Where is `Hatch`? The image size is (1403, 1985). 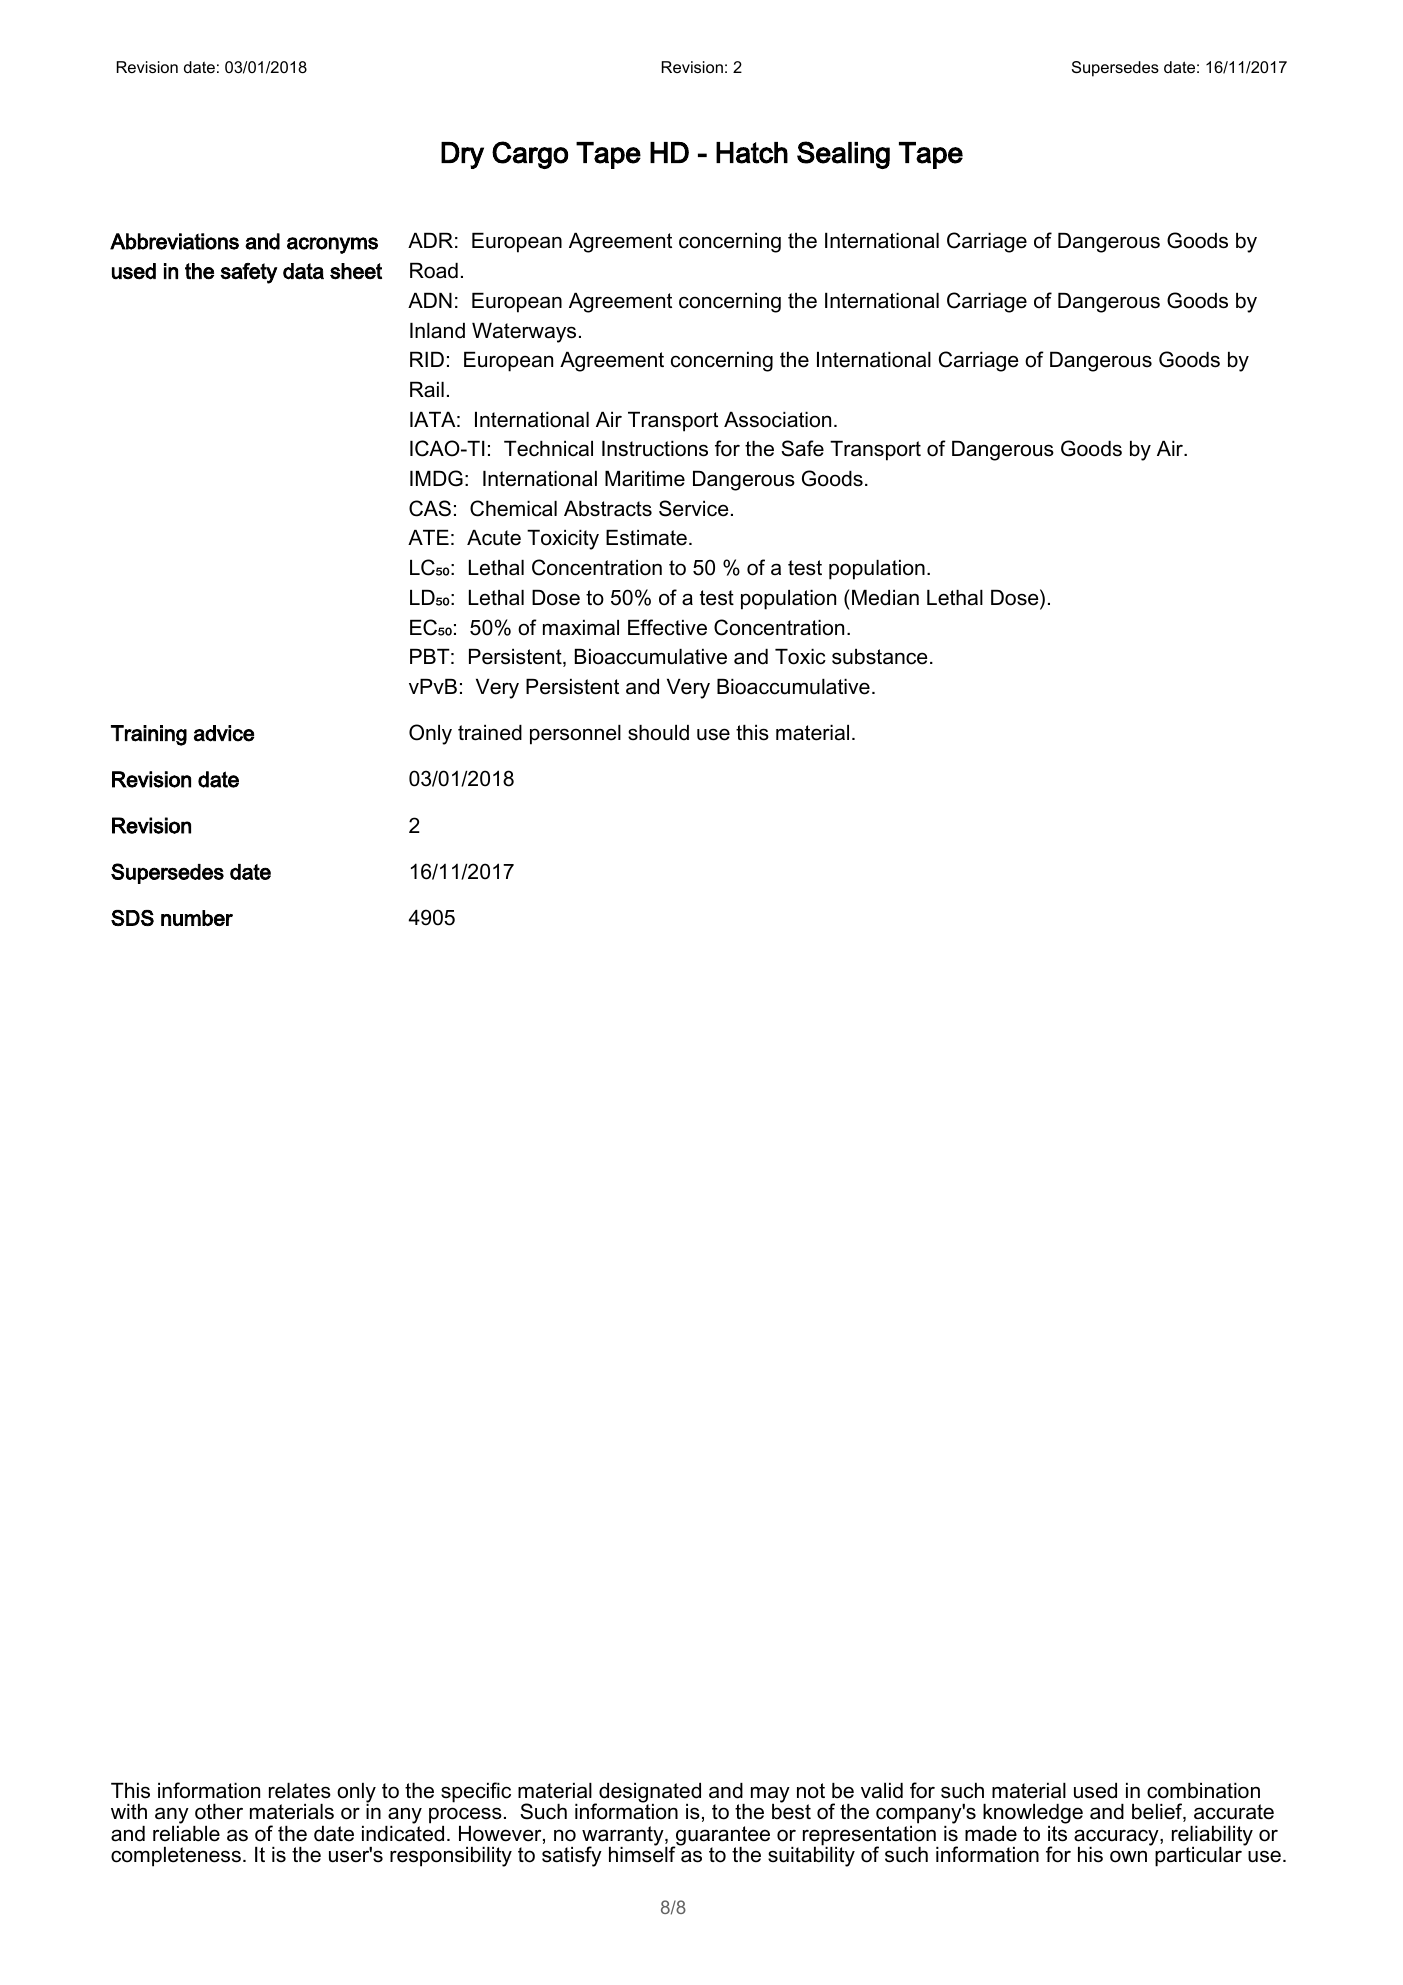
Hatch is located at coordinates (752, 153).
